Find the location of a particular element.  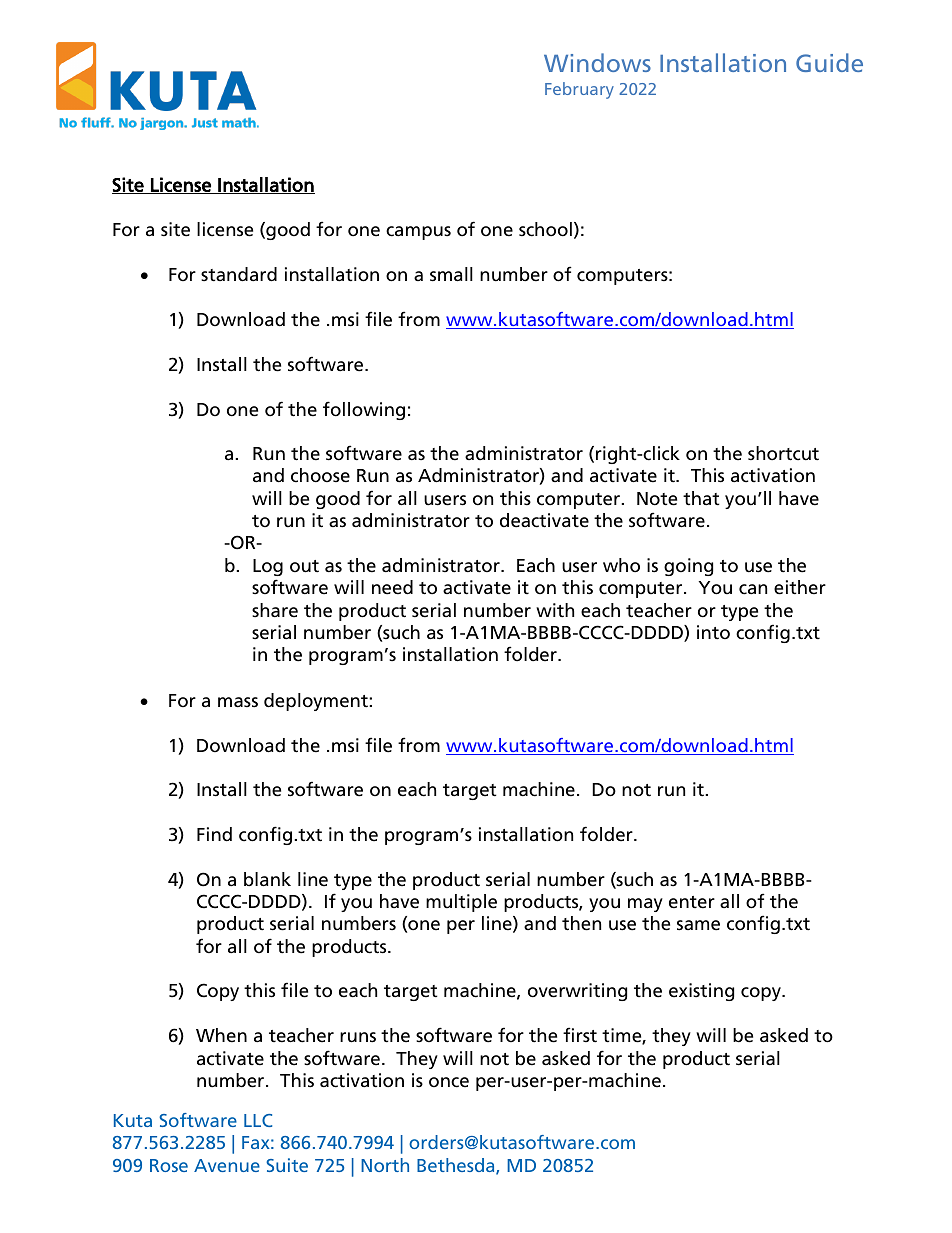

shortcut is located at coordinates (783, 453).
